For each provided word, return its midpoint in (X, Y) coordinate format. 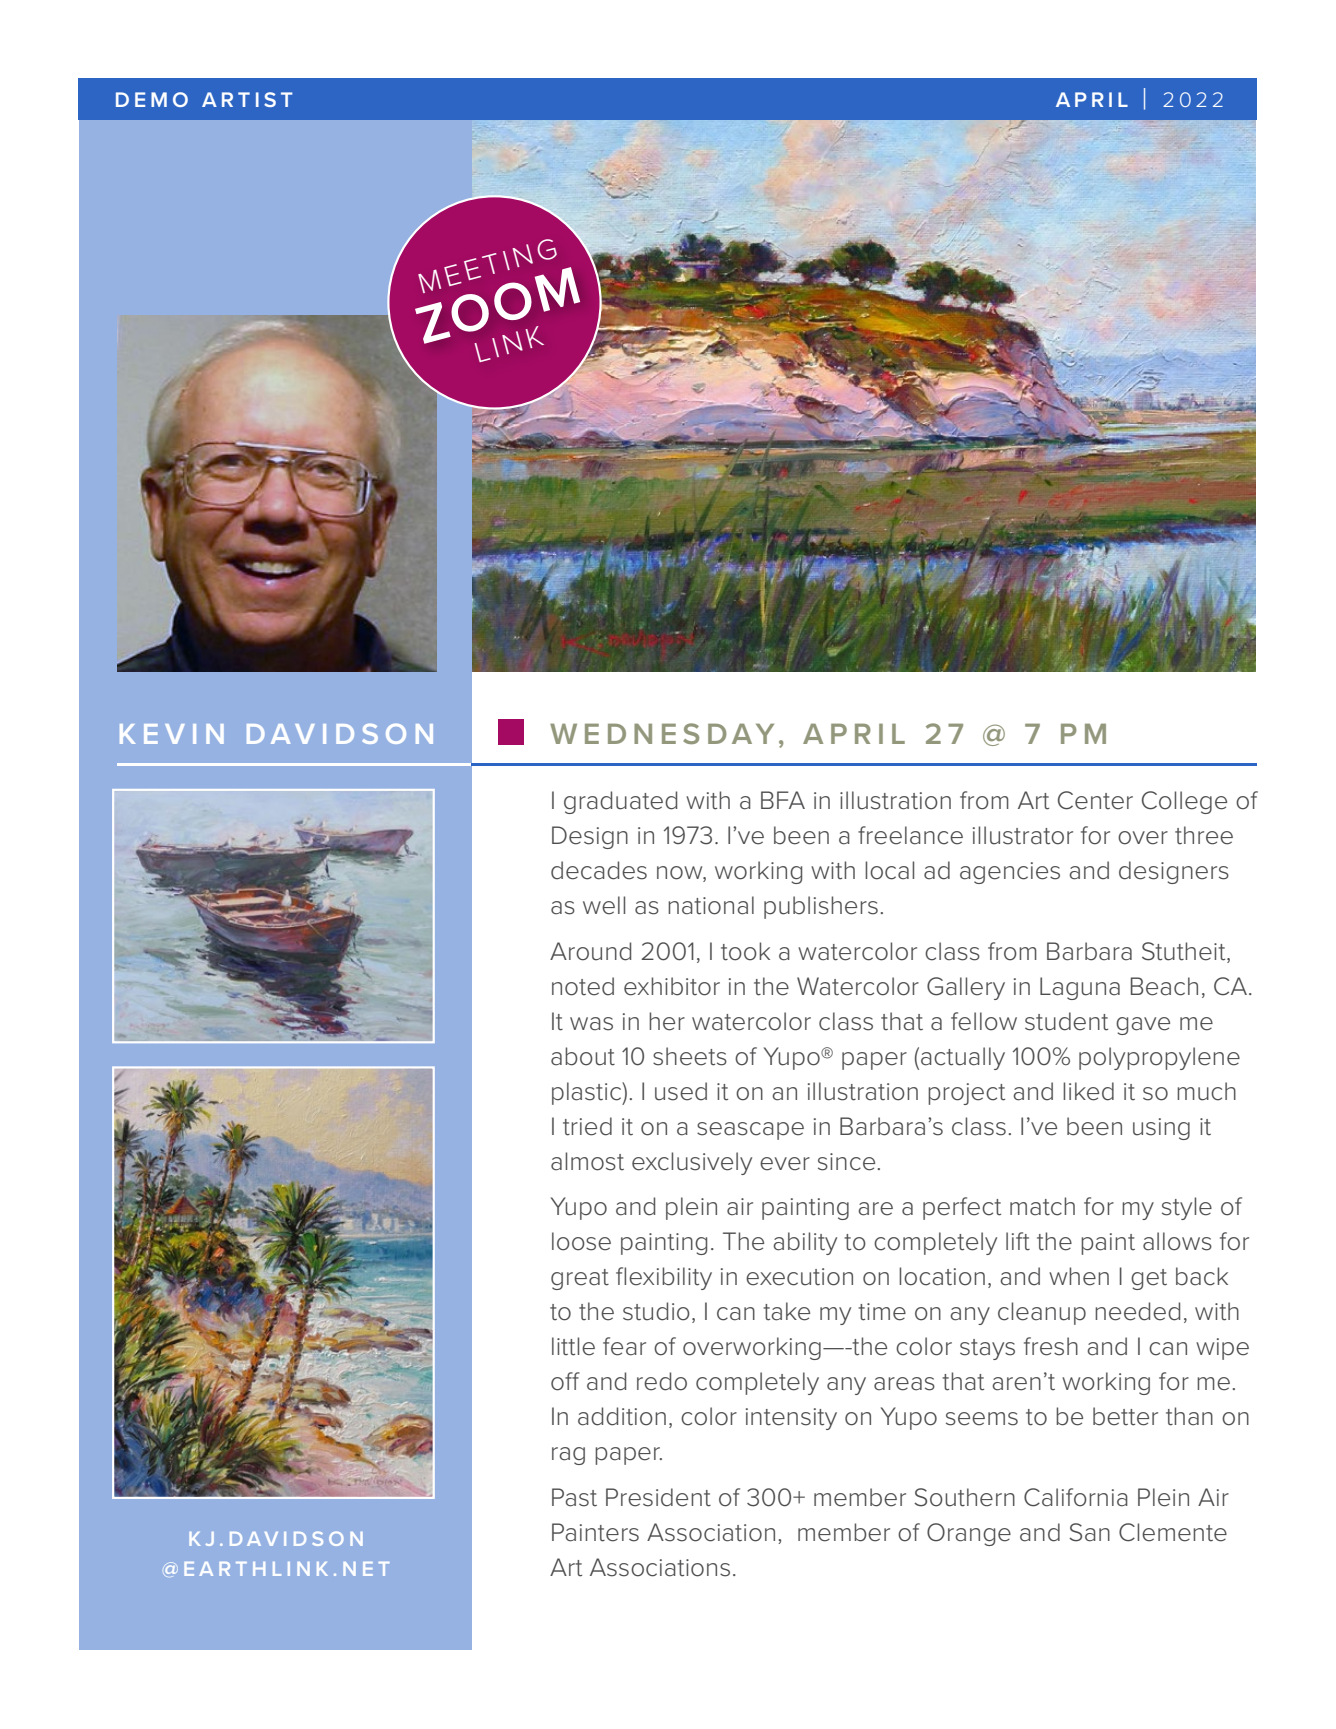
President (658, 1497)
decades (599, 870)
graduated (620, 802)
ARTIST (247, 99)
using (1161, 1129)
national (711, 905)
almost (587, 1161)
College (1184, 802)
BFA (783, 800)
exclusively (692, 1163)
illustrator (1023, 835)
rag (568, 1456)
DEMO (152, 99)
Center (1095, 800)
